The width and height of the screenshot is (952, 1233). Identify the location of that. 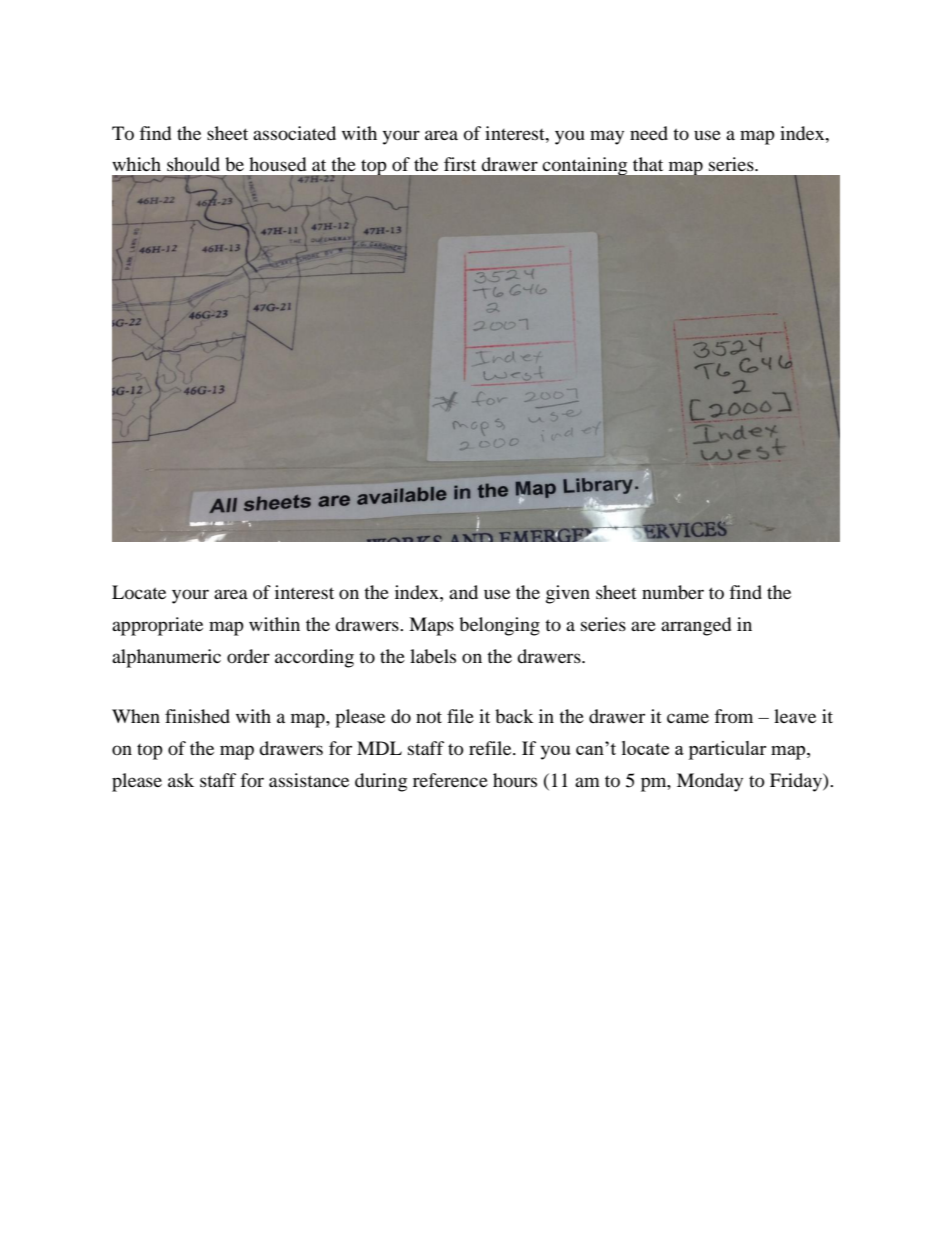
(648, 164).
